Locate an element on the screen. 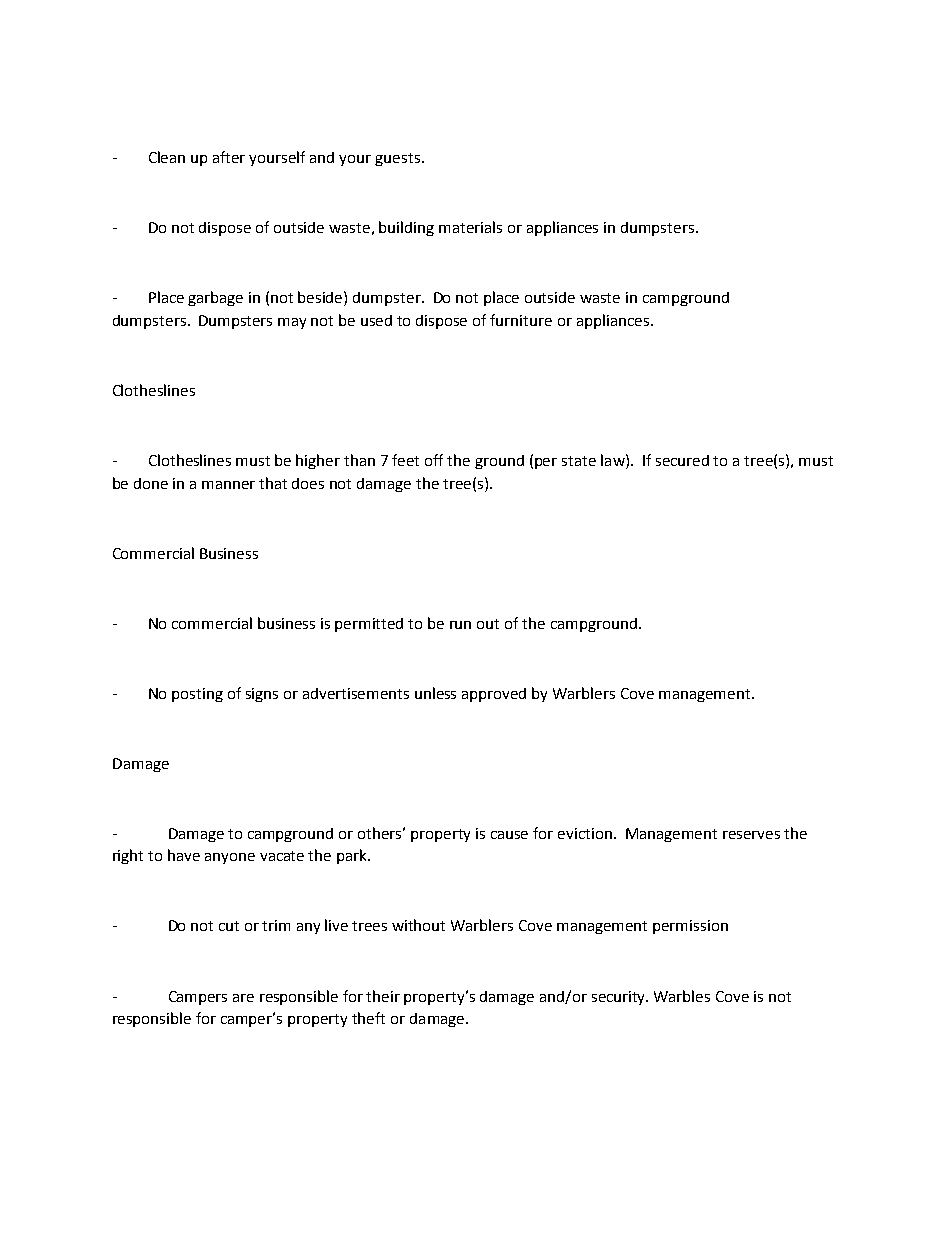  approved is located at coordinates (494, 695).
